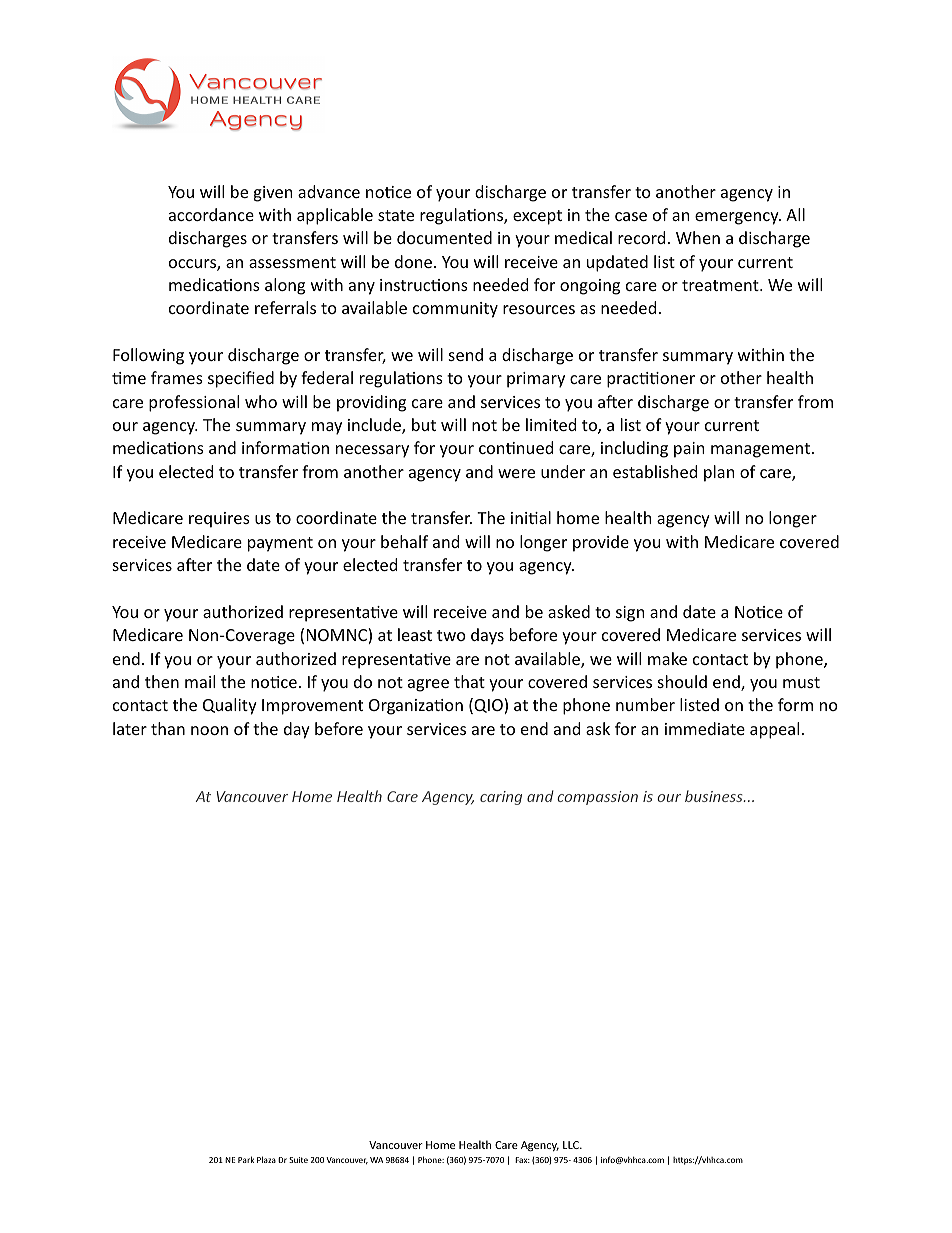 The height and width of the screenshot is (1233, 952). Describe the element at coordinates (211, 214) in the screenshot. I see `accordance` at that location.
